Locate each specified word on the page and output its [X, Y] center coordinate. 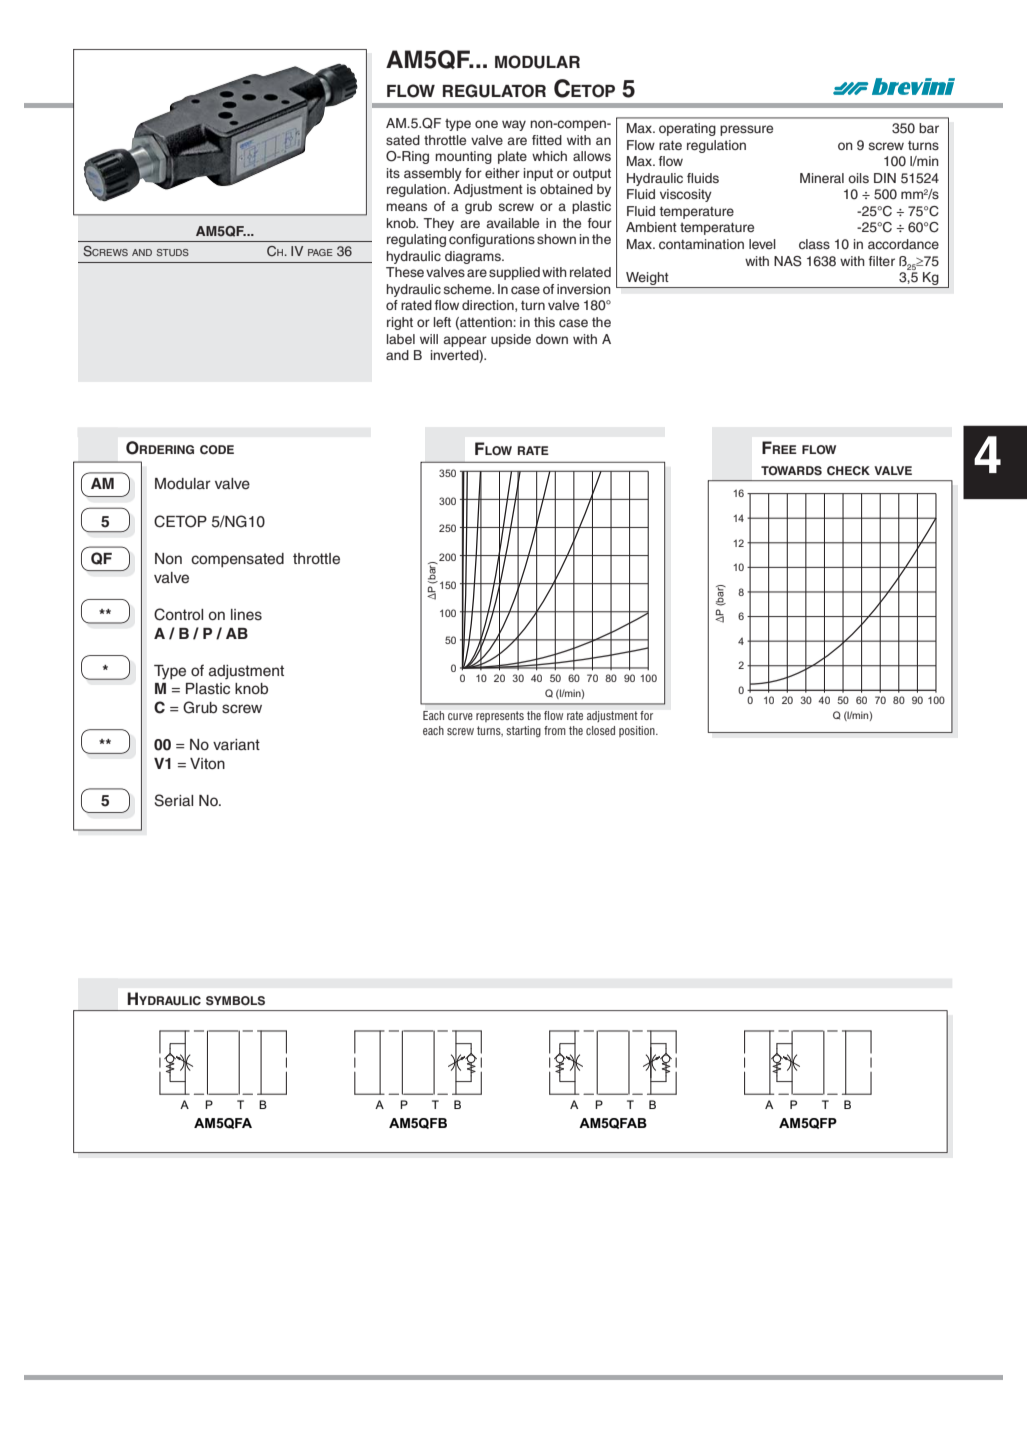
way [514, 125]
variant [236, 744]
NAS [788, 261]
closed [600, 730]
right [400, 323]
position [638, 731]
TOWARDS [791, 471]
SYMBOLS [235, 1001]
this [544, 322]
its [393, 173]
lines [246, 615]
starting [523, 731]
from [555, 730]
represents [500, 716]
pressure [746, 130]
